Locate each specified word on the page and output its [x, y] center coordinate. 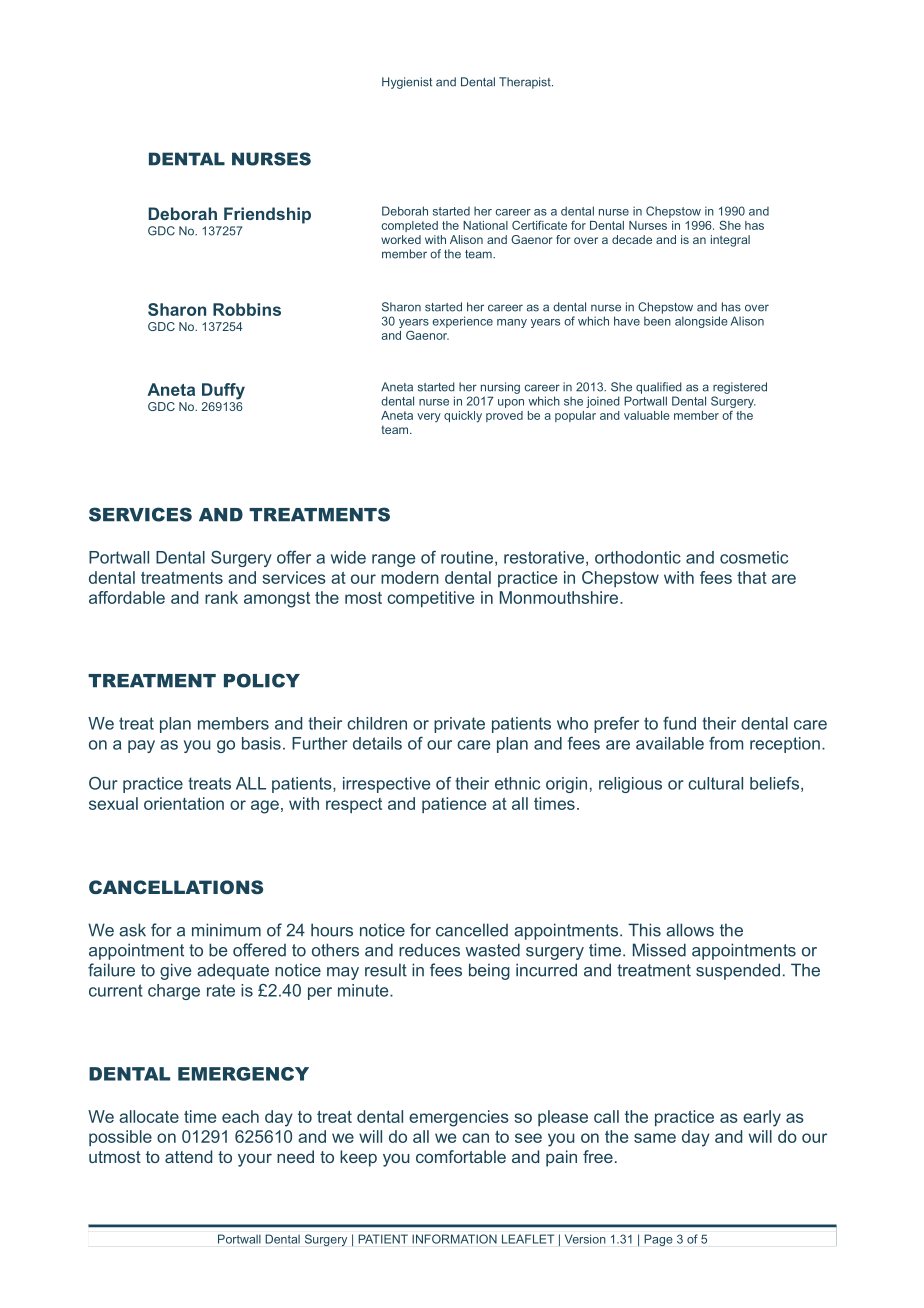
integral [730, 241]
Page [658, 1240]
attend [188, 1156]
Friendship [267, 215]
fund [679, 723]
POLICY [262, 680]
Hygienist [407, 83]
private [459, 725]
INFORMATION [454, 1239]
